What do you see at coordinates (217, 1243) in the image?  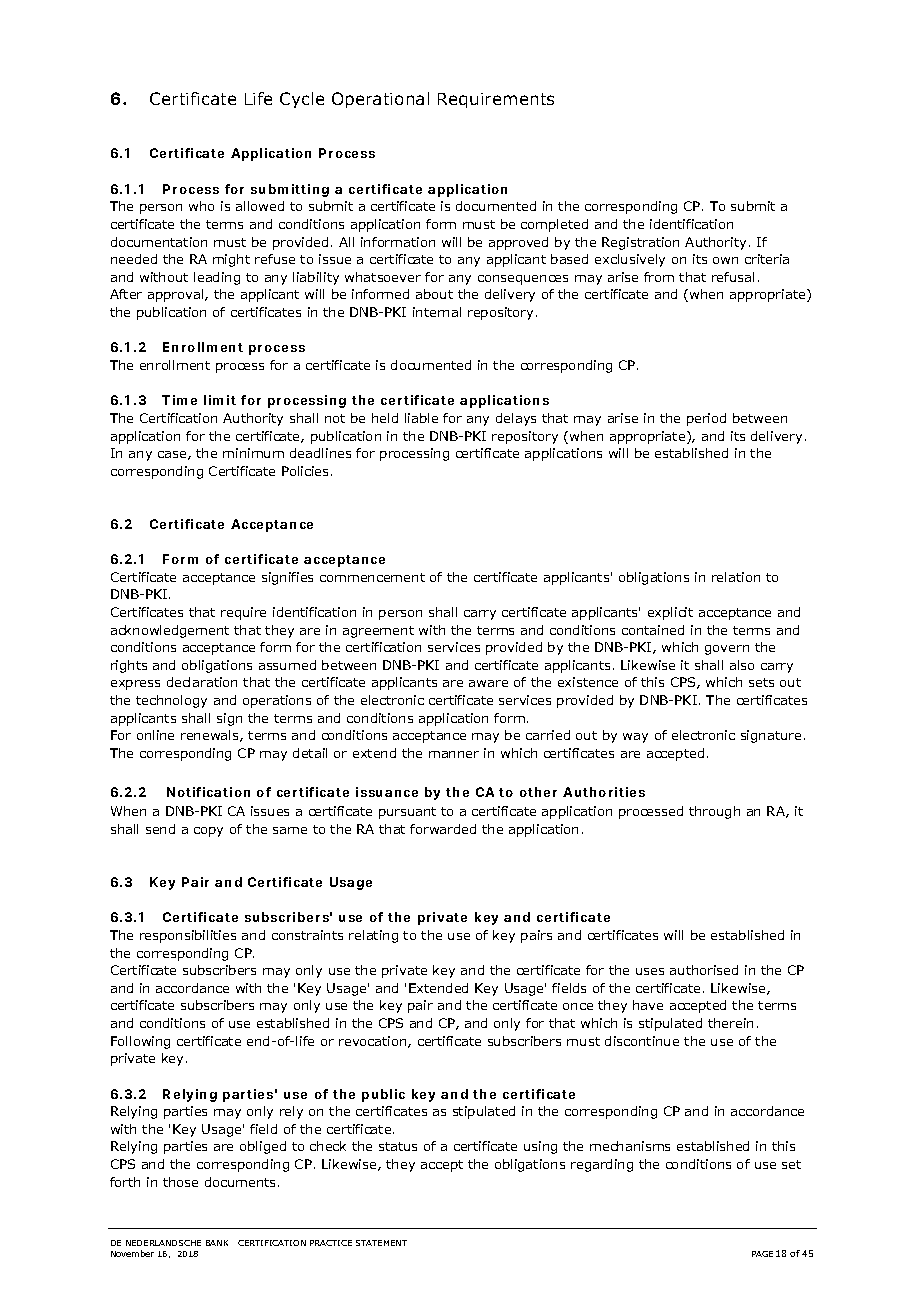 I see `BANK` at bounding box center [217, 1243].
